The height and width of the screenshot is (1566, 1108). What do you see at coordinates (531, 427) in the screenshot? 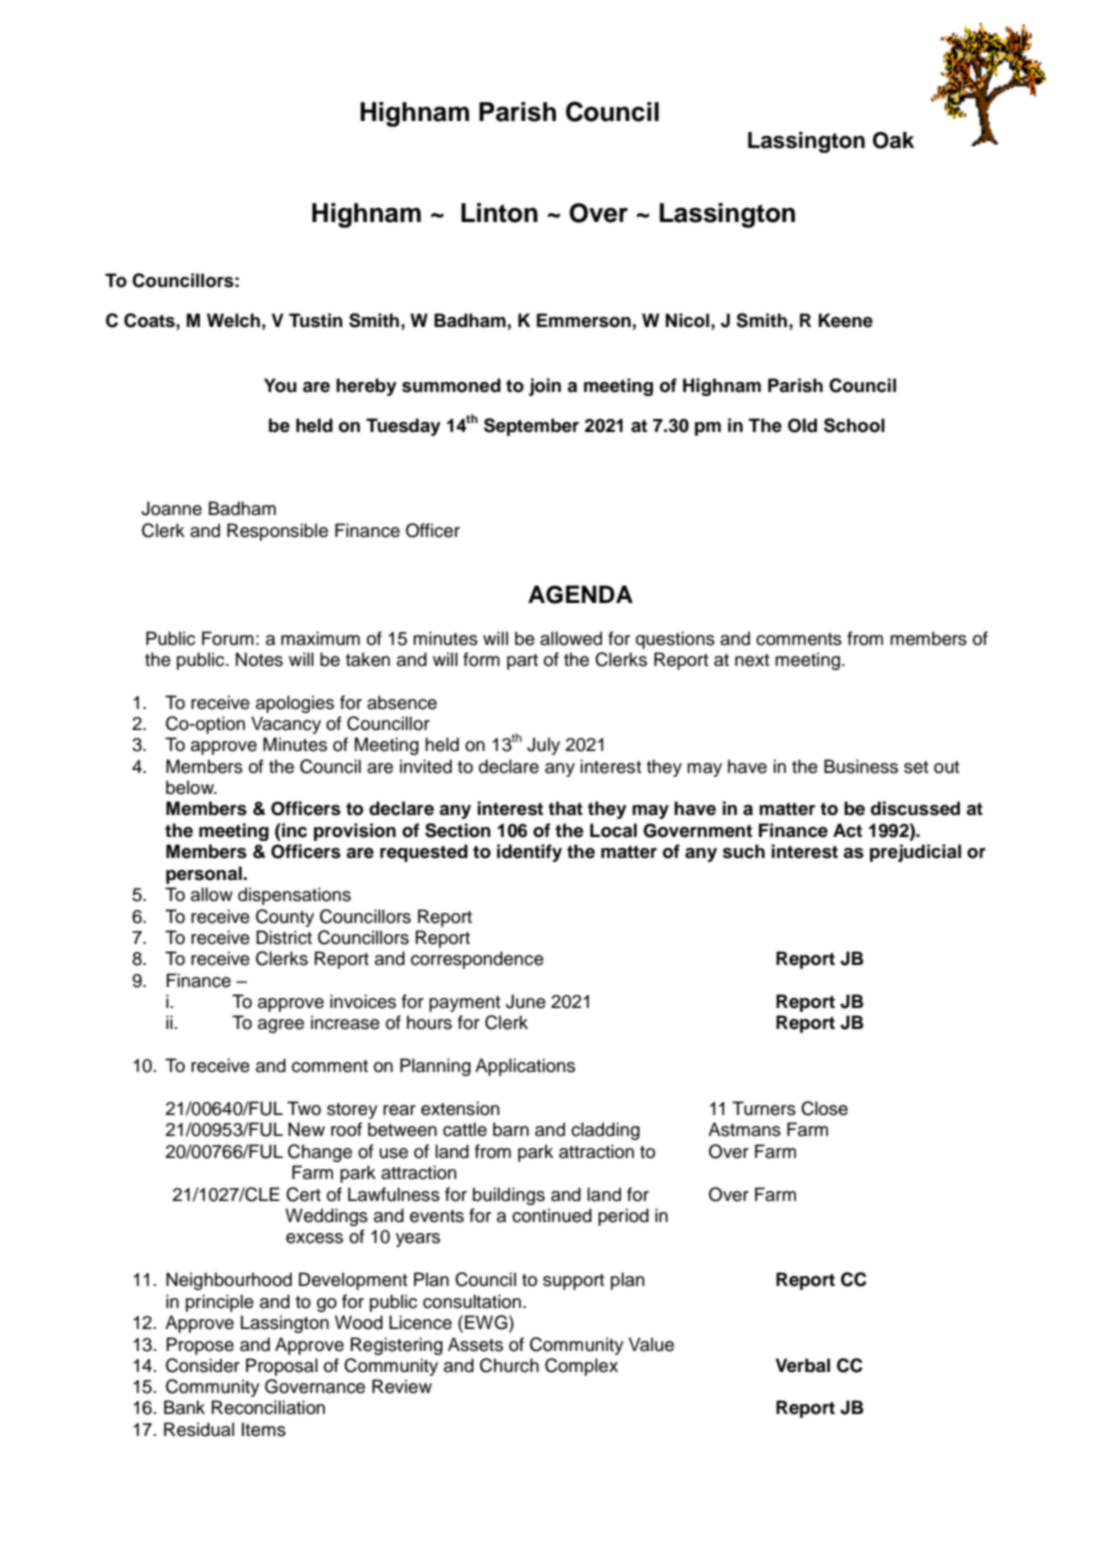
I see `September` at bounding box center [531, 427].
